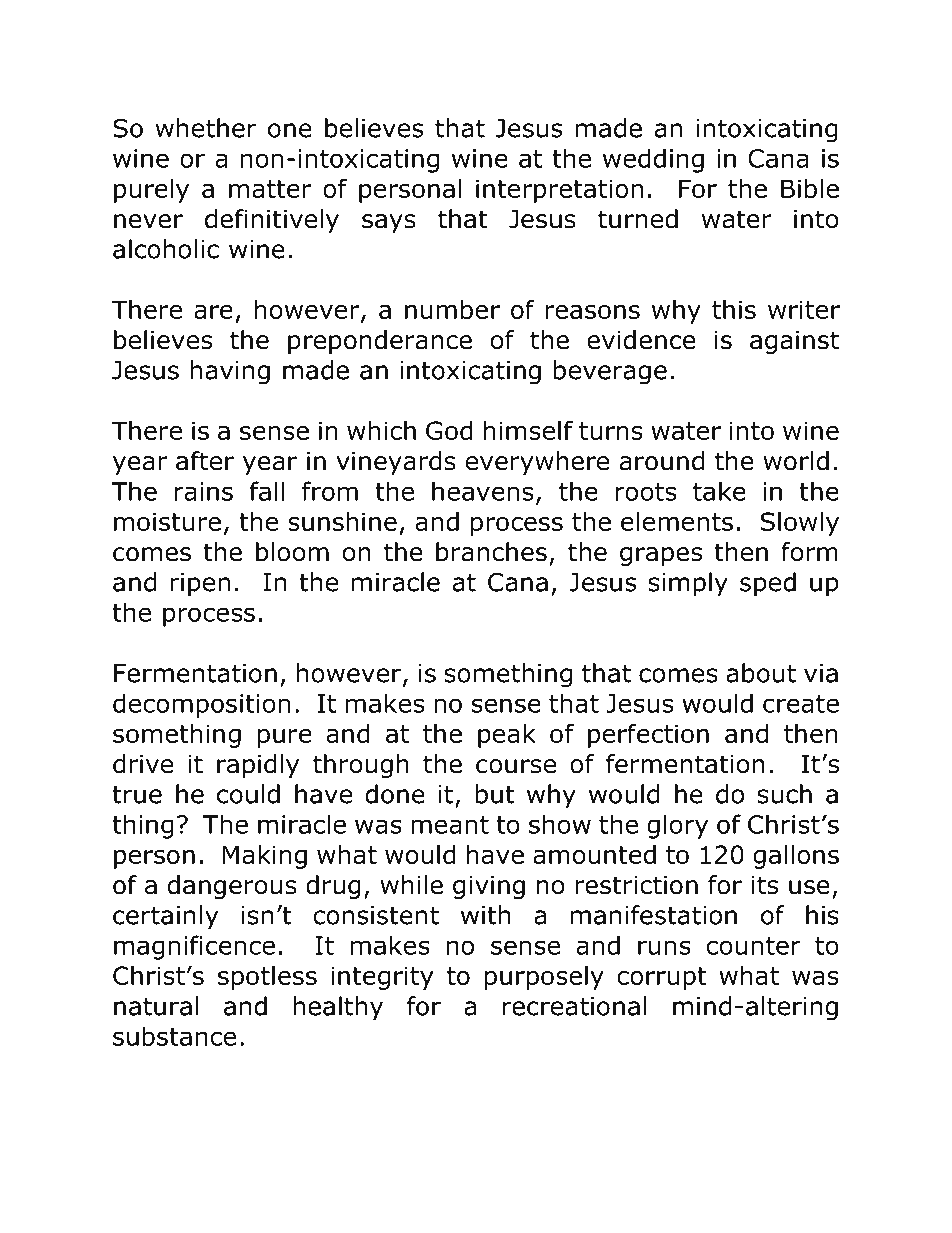 The image size is (952, 1233). Describe the element at coordinates (174, 1036) in the screenshot. I see `substance` at that location.
